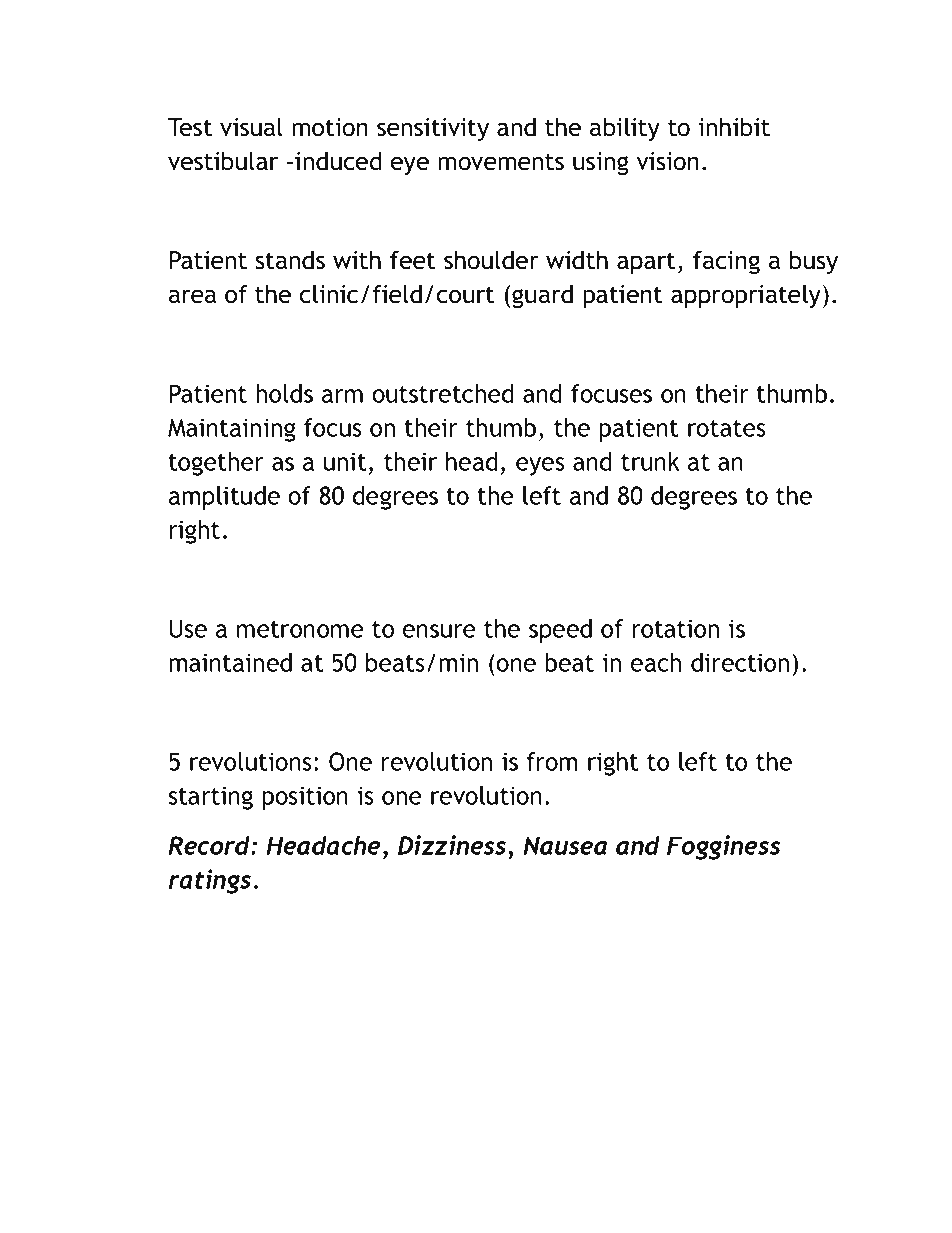 The height and width of the screenshot is (1233, 952). What do you see at coordinates (452, 845) in the screenshot?
I see `Dizziness` at bounding box center [452, 845].
